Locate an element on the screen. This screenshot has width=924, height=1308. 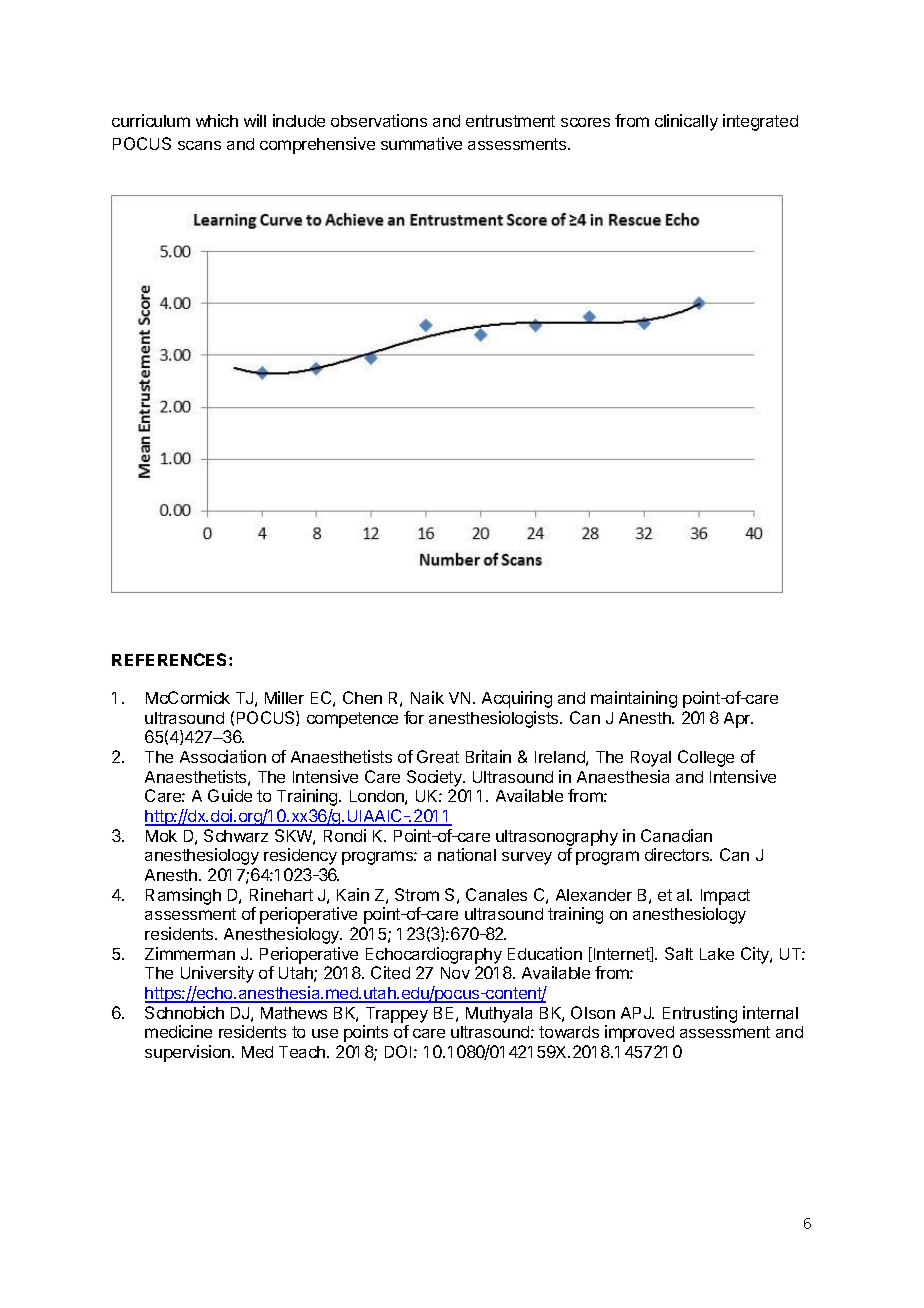
Naik is located at coordinates (427, 697).
